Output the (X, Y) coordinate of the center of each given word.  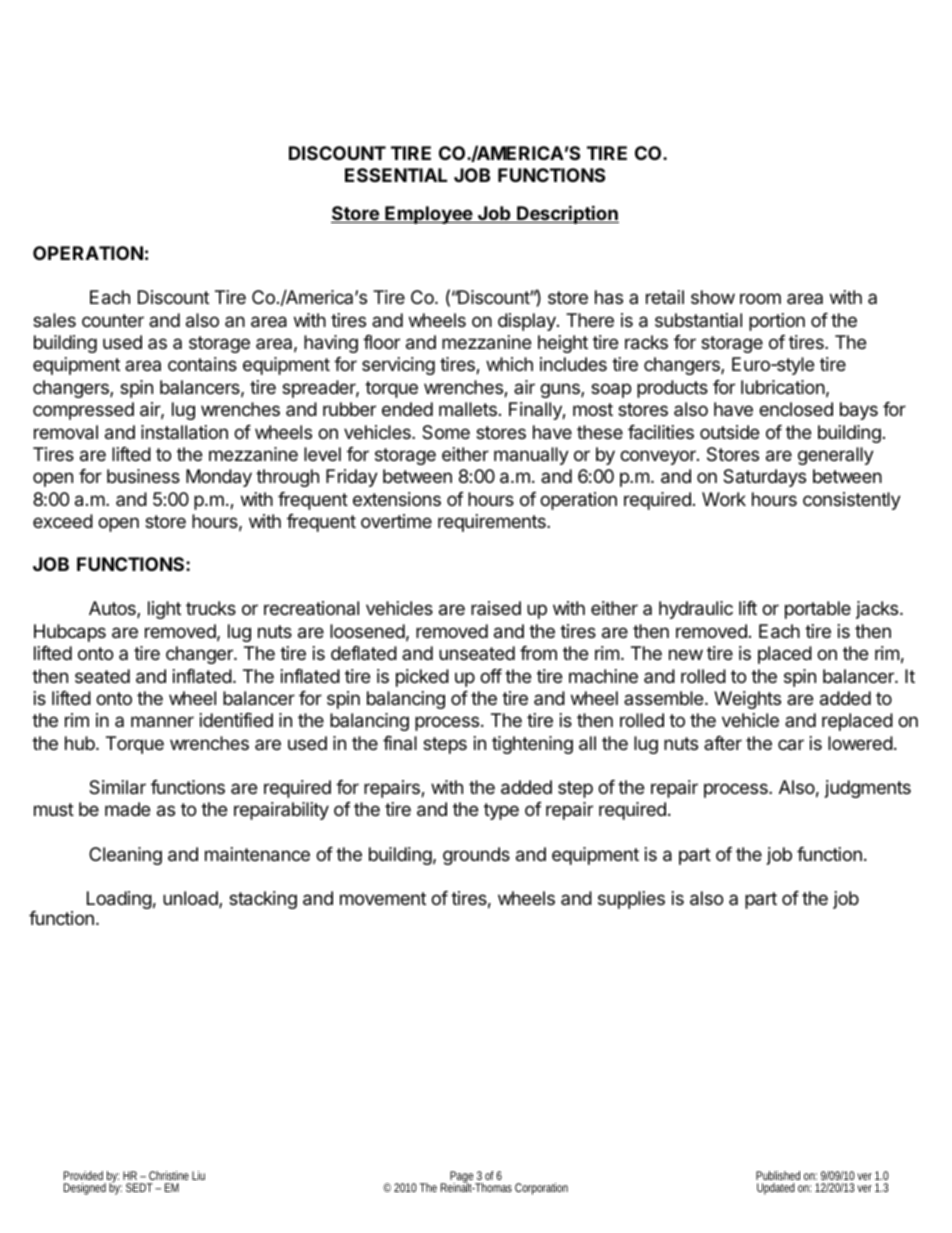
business (143, 476)
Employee (428, 215)
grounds (476, 856)
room (760, 298)
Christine (169, 1175)
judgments (868, 789)
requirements (493, 523)
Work (724, 499)
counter (113, 320)
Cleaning (125, 856)
